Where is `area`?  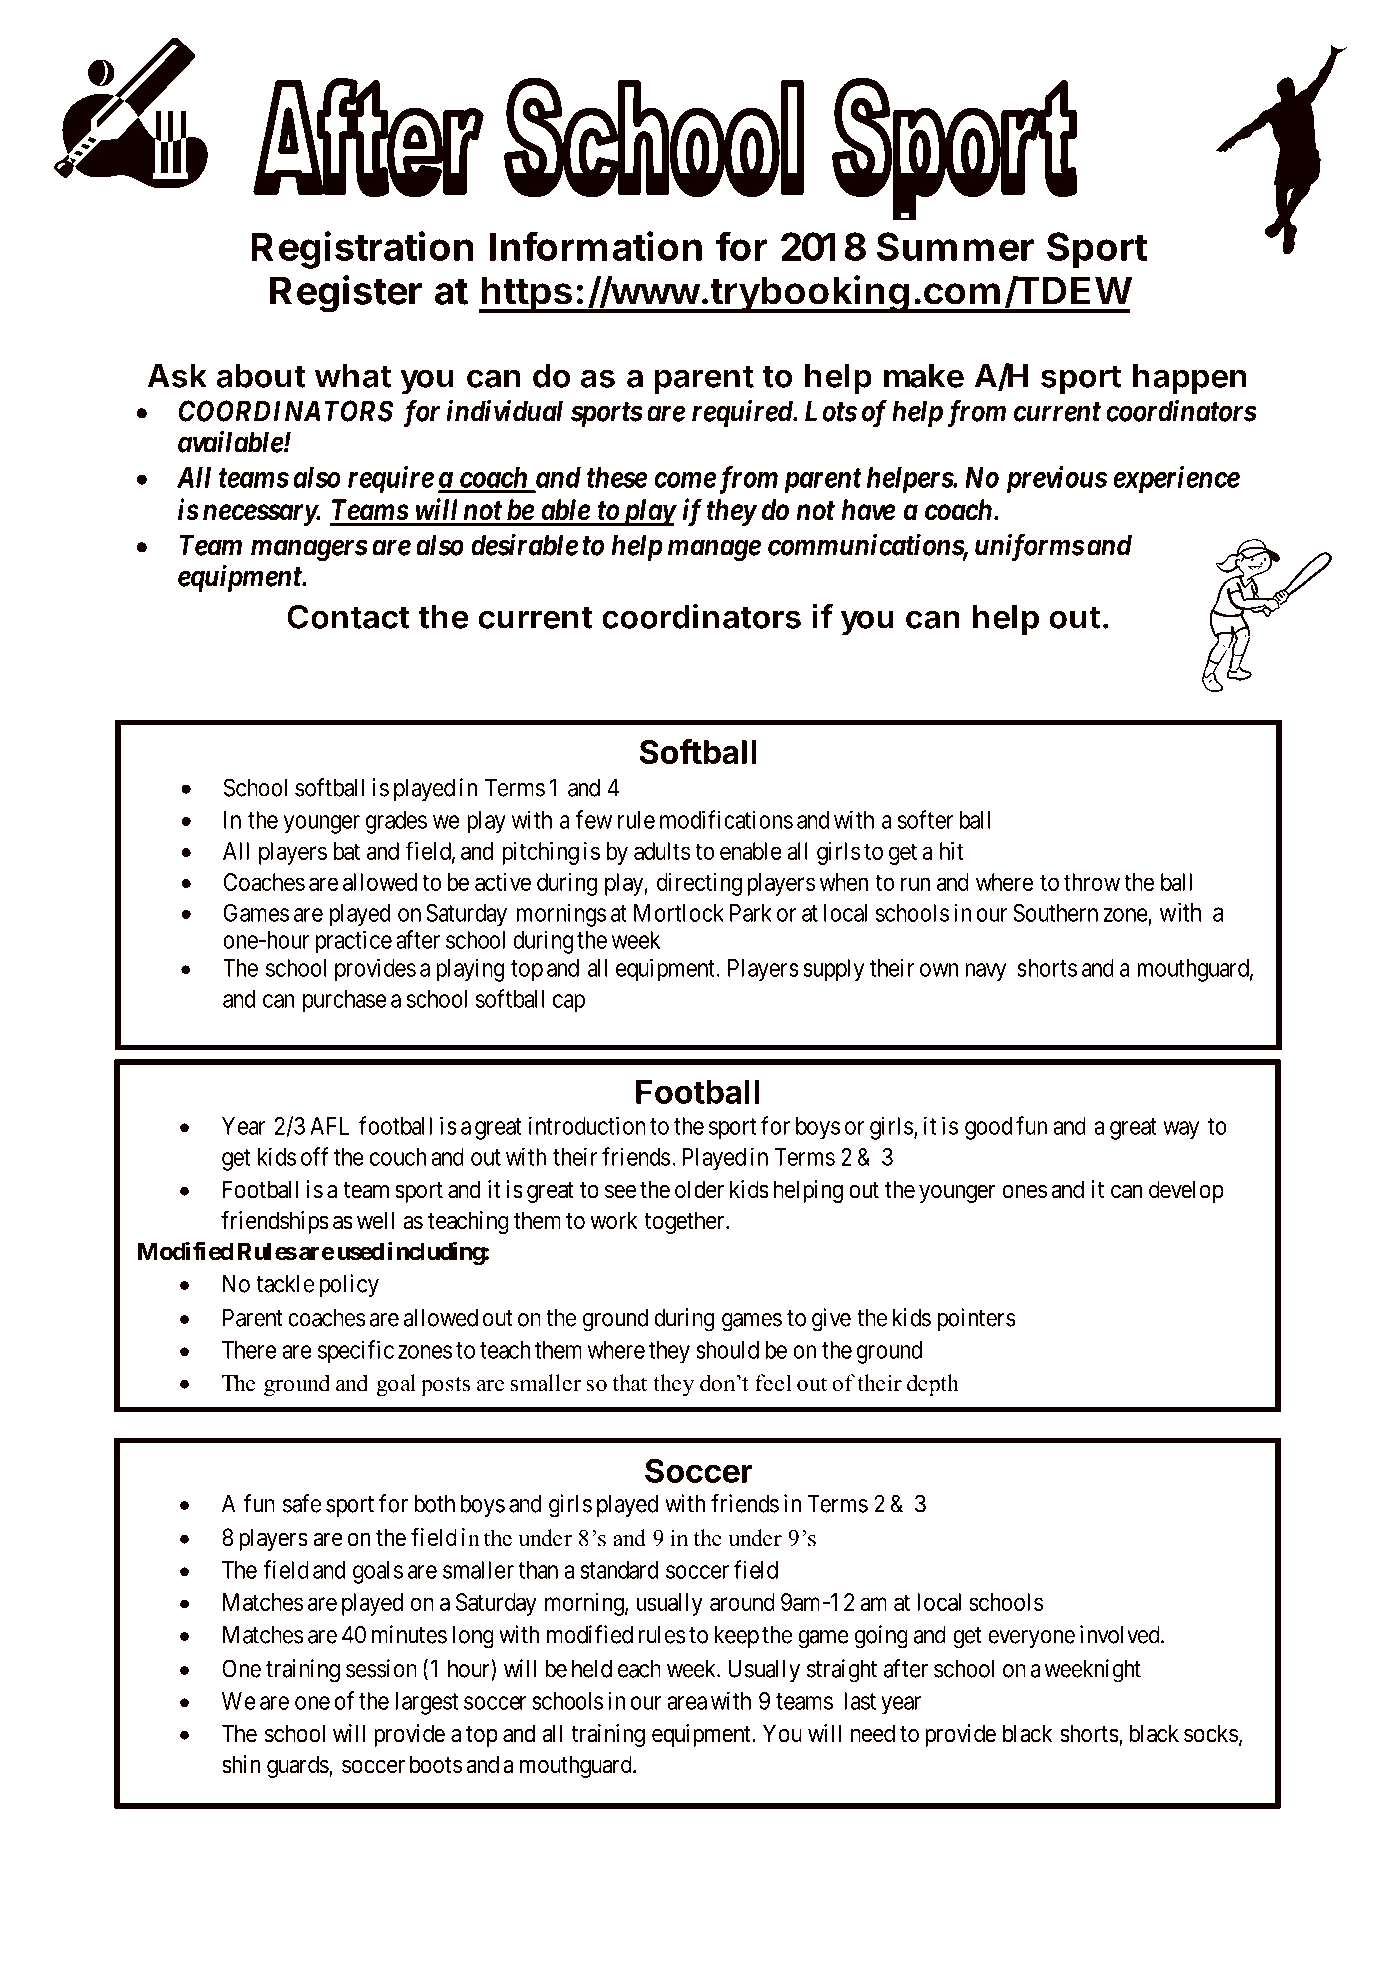 area is located at coordinates (687, 1703).
